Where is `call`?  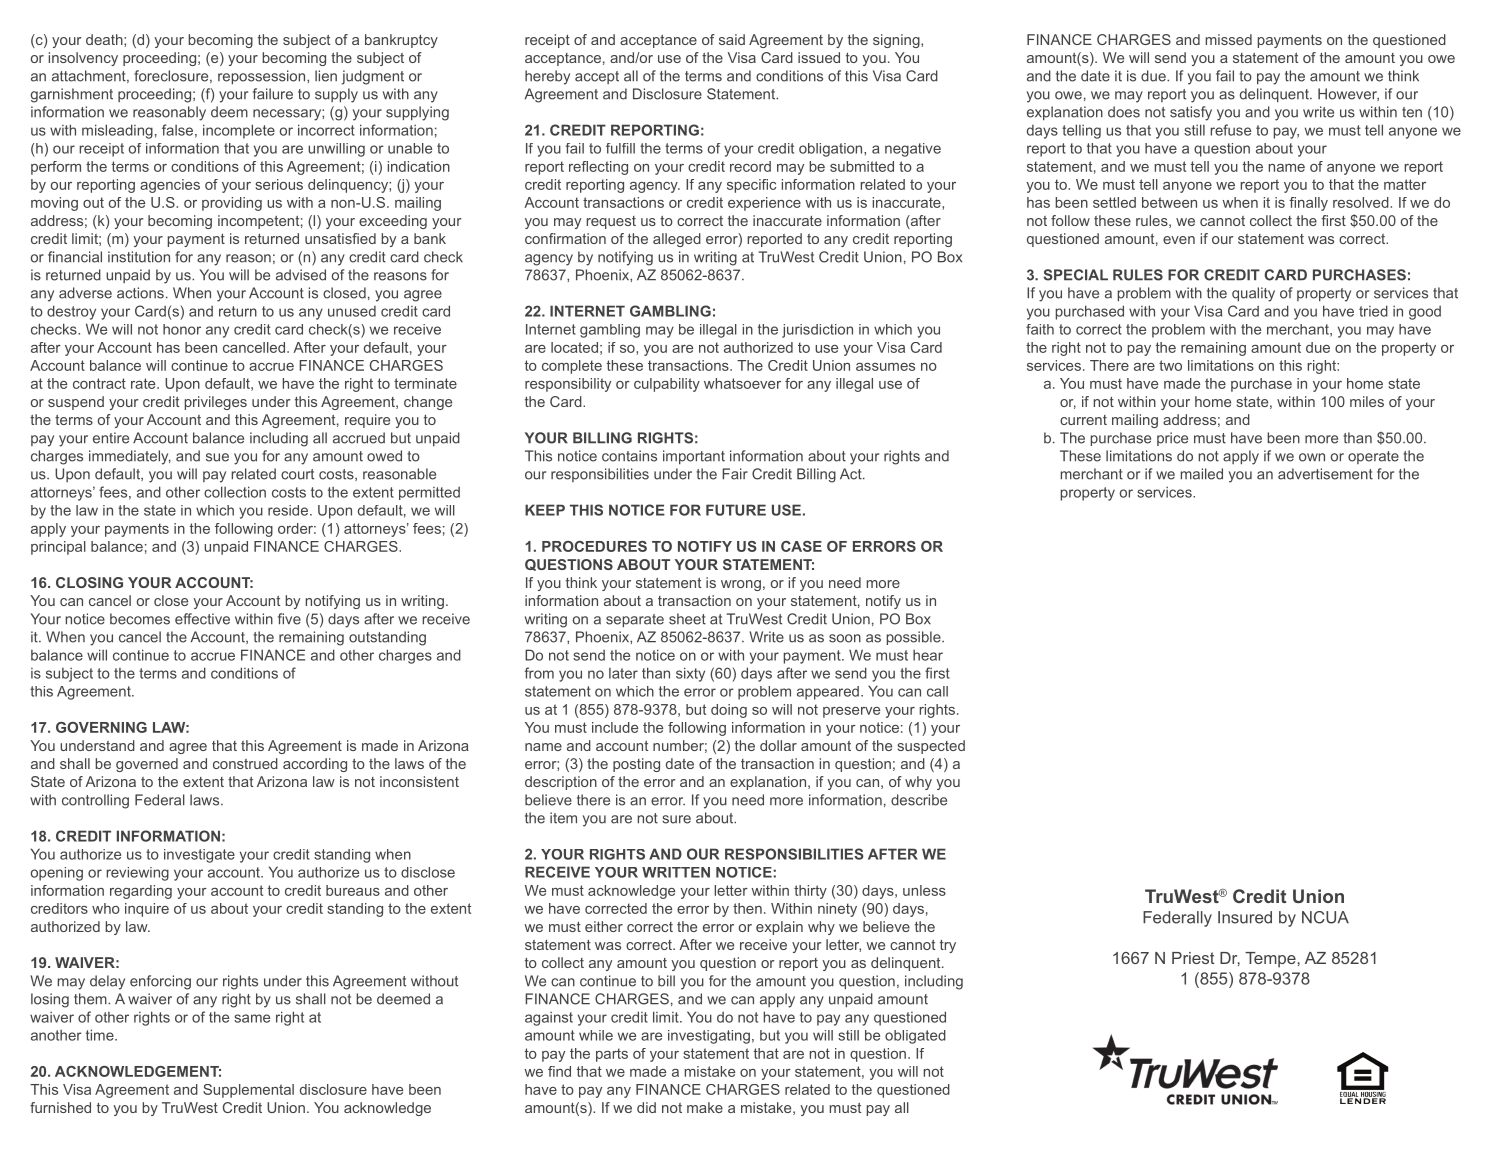 call is located at coordinates (937, 691).
